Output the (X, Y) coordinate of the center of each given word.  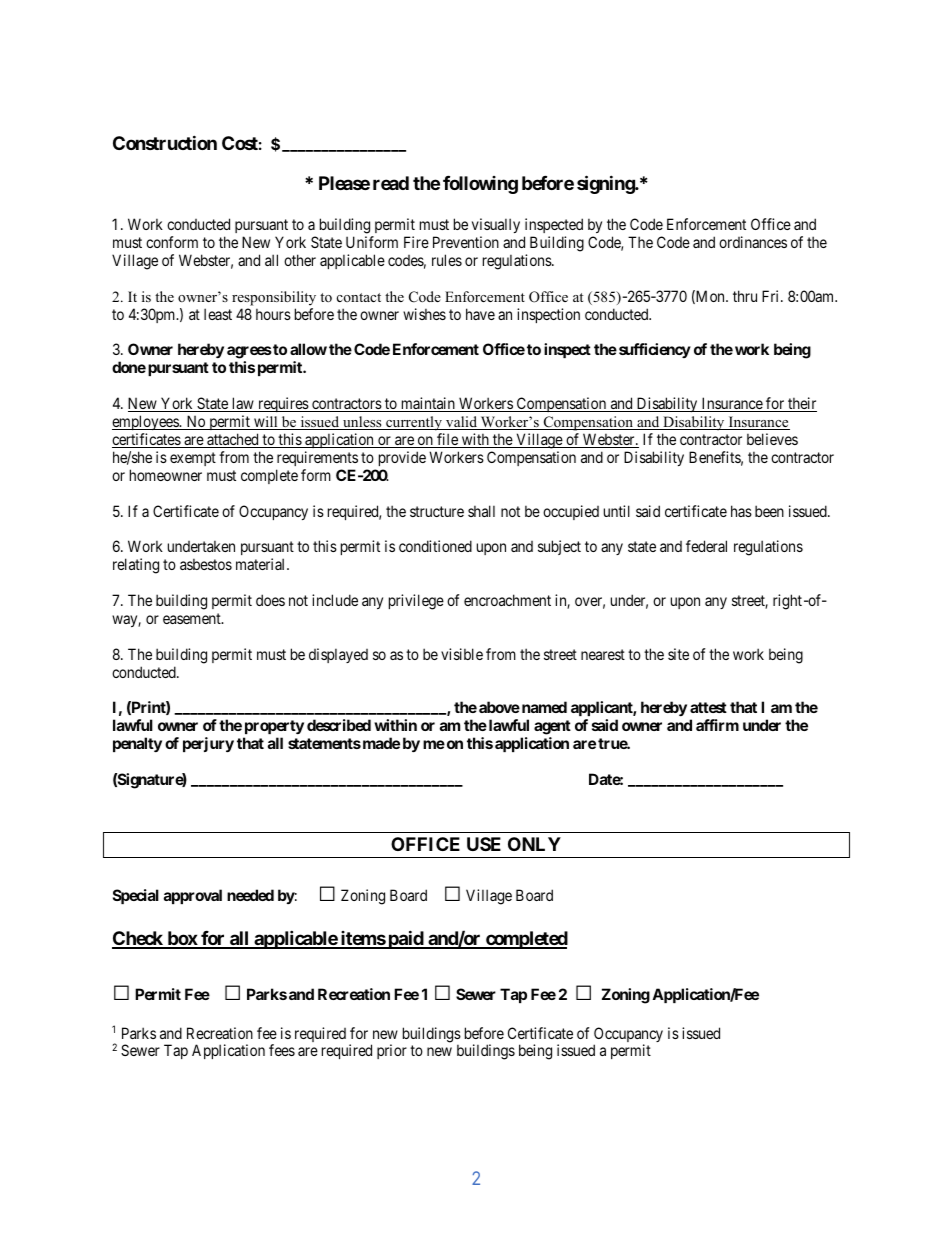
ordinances (753, 242)
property (273, 729)
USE (484, 844)
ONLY (534, 844)
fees (282, 1050)
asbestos (206, 564)
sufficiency (655, 350)
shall (481, 511)
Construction (165, 143)
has (741, 511)
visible (462, 654)
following (480, 185)
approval (193, 896)
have (480, 314)
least (218, 314)
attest (708, 707)
